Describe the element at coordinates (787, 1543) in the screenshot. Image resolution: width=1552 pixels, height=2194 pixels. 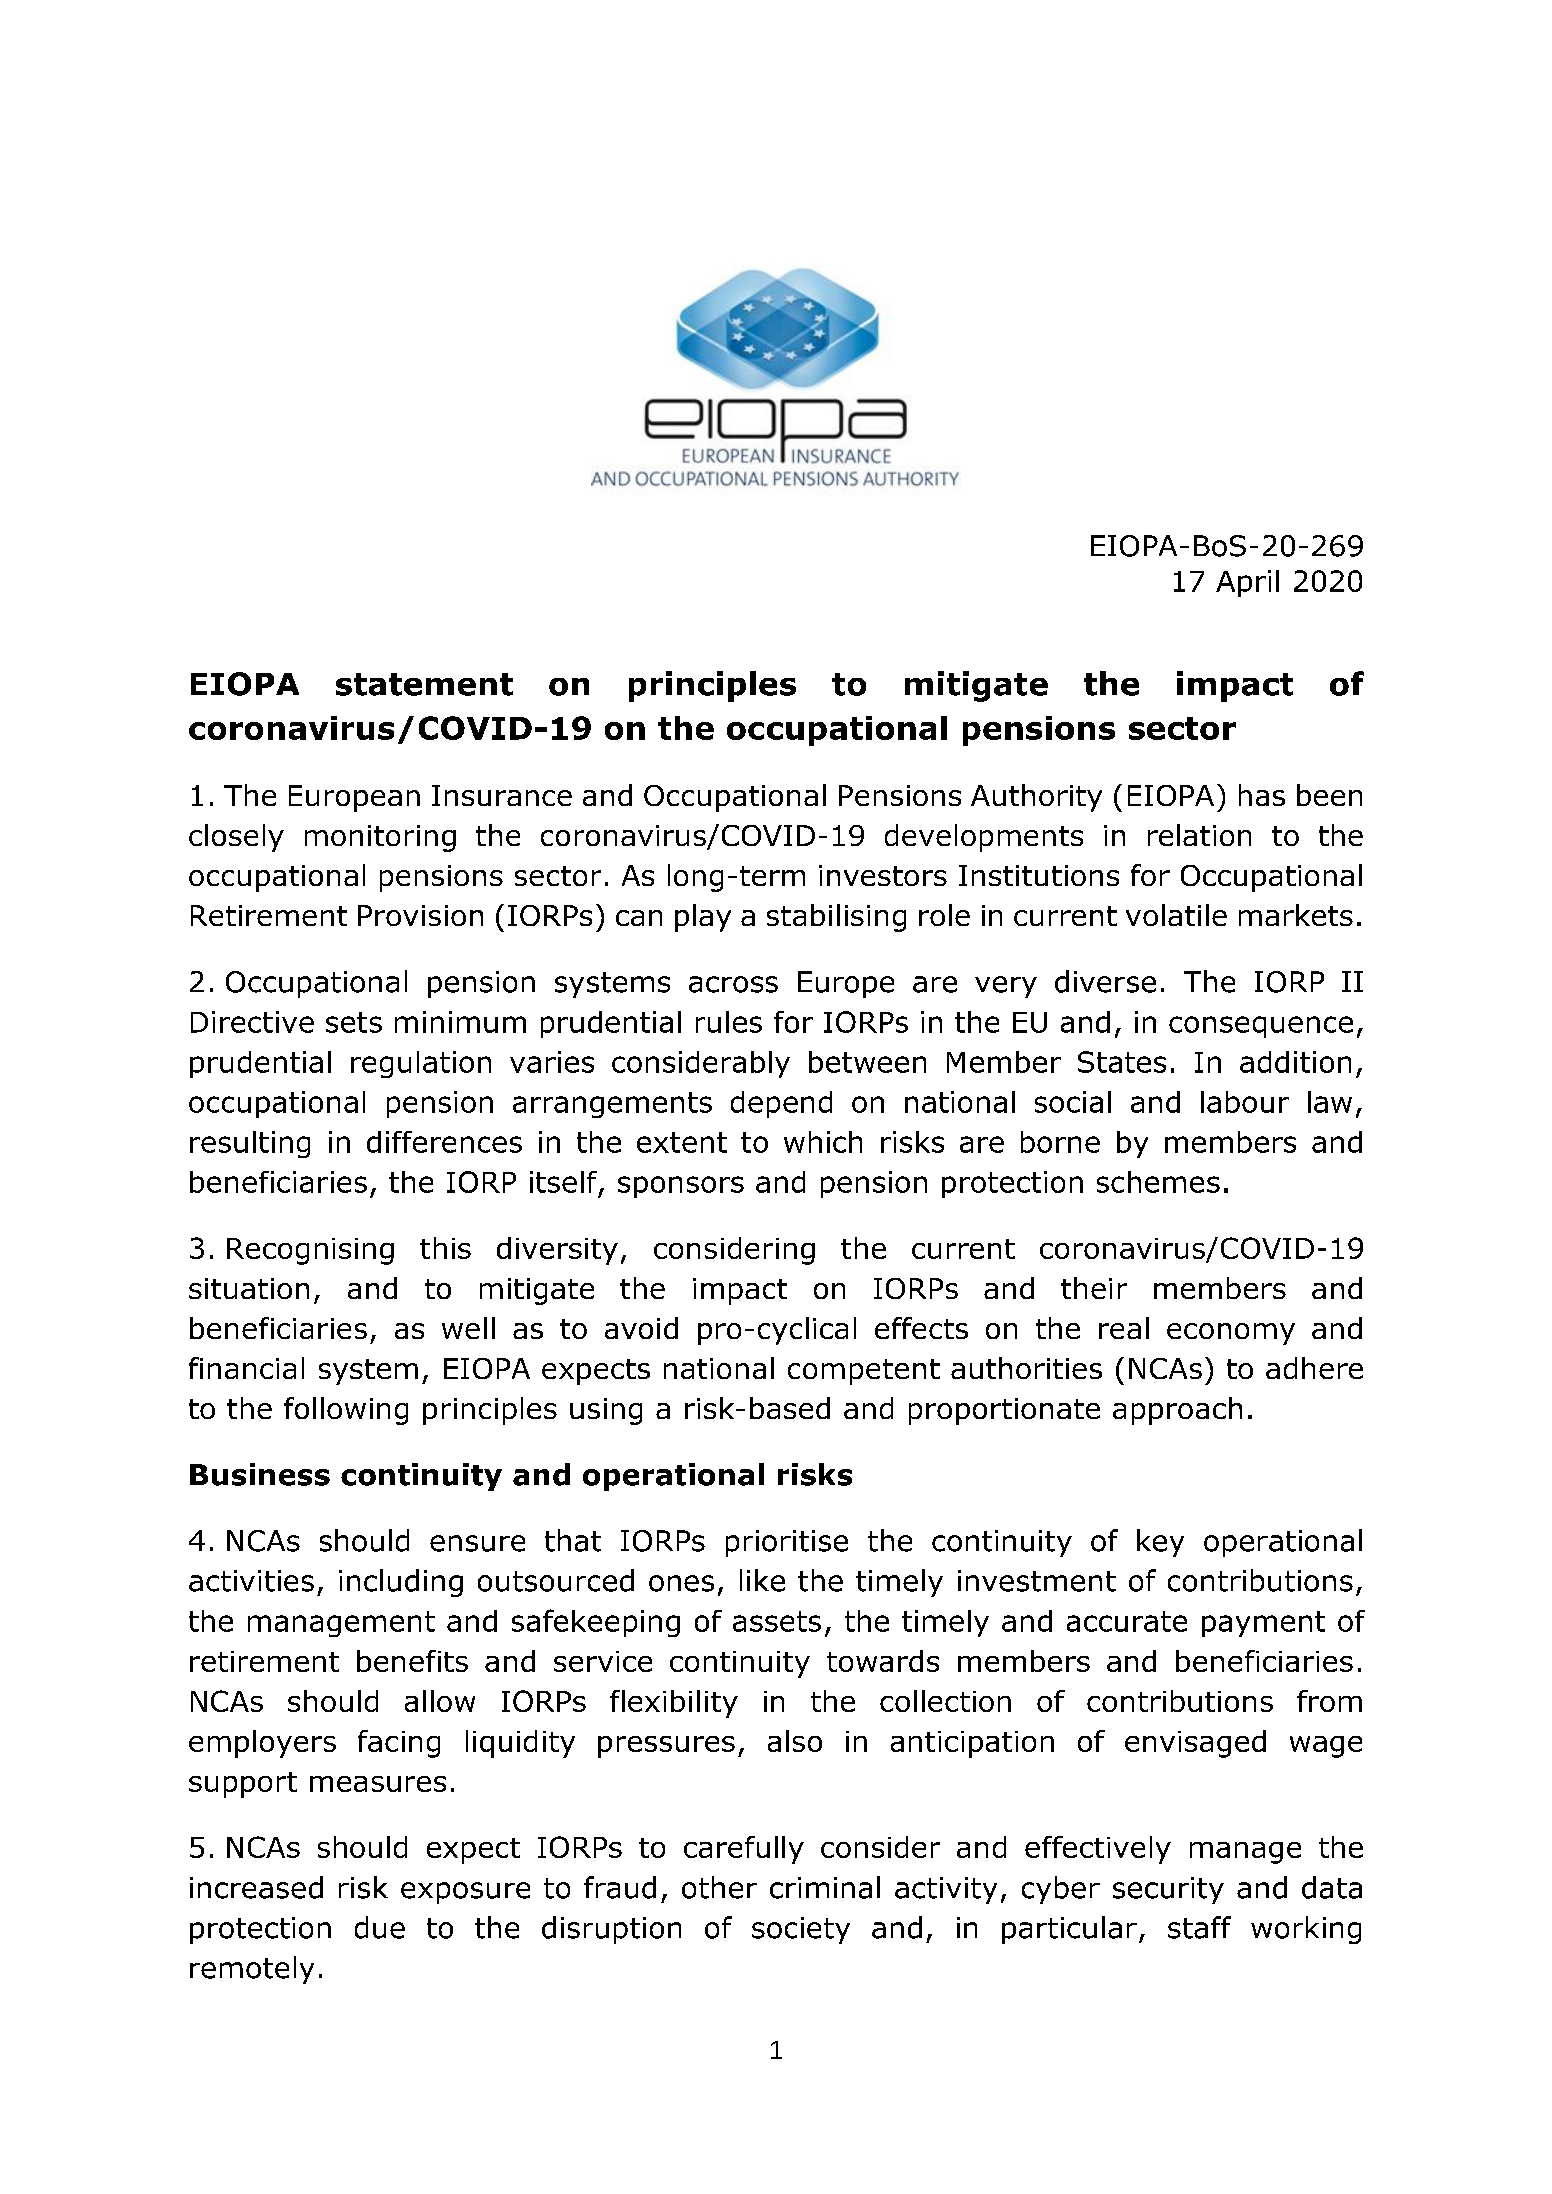
I see `prioritise` at that location.
